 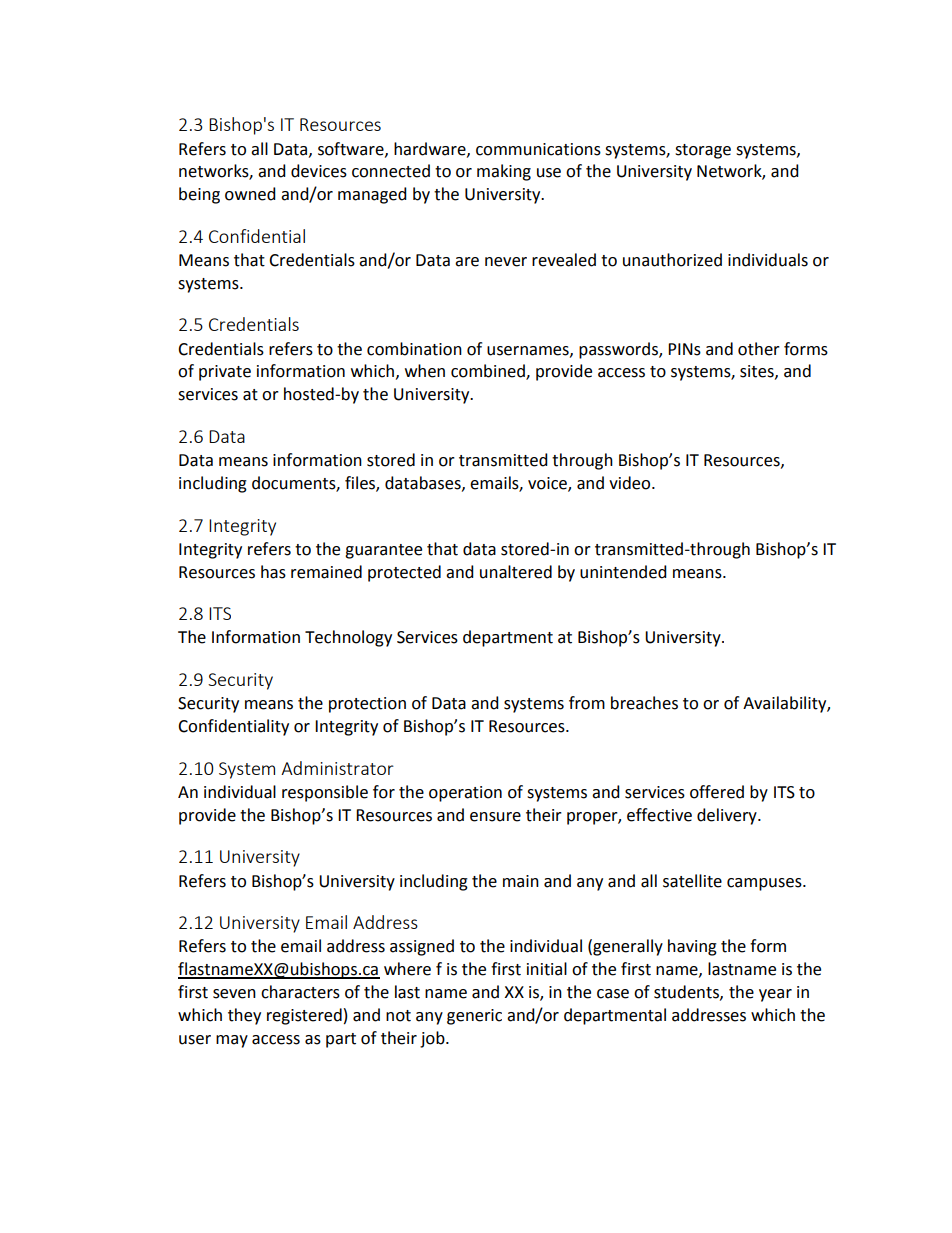 What do you see at coordinates (250, 194) in the screenshot?
I see `owned` at bounding box center [250, 194].
